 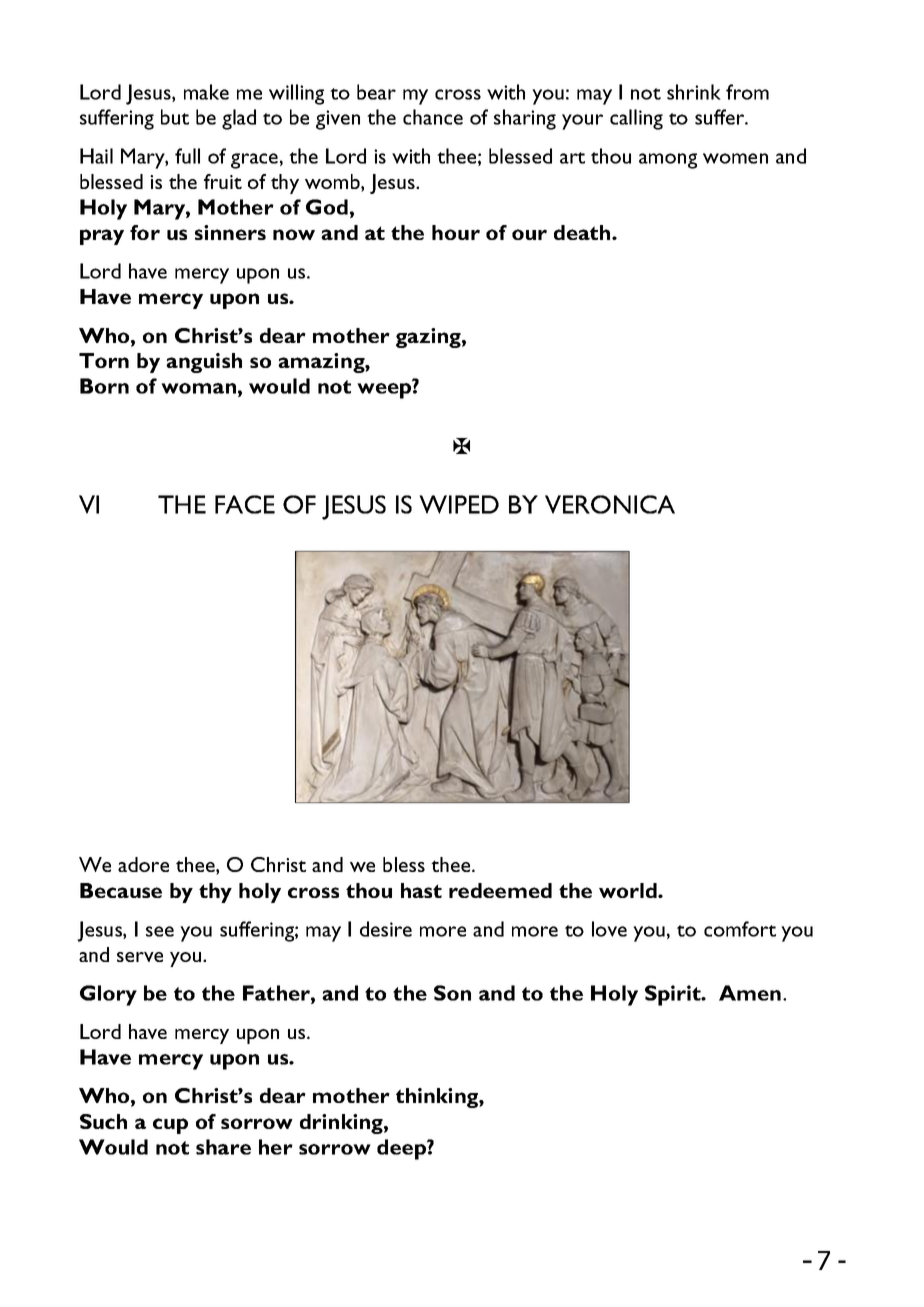 I want to click on WIPED, so click(x=459, y=504).
